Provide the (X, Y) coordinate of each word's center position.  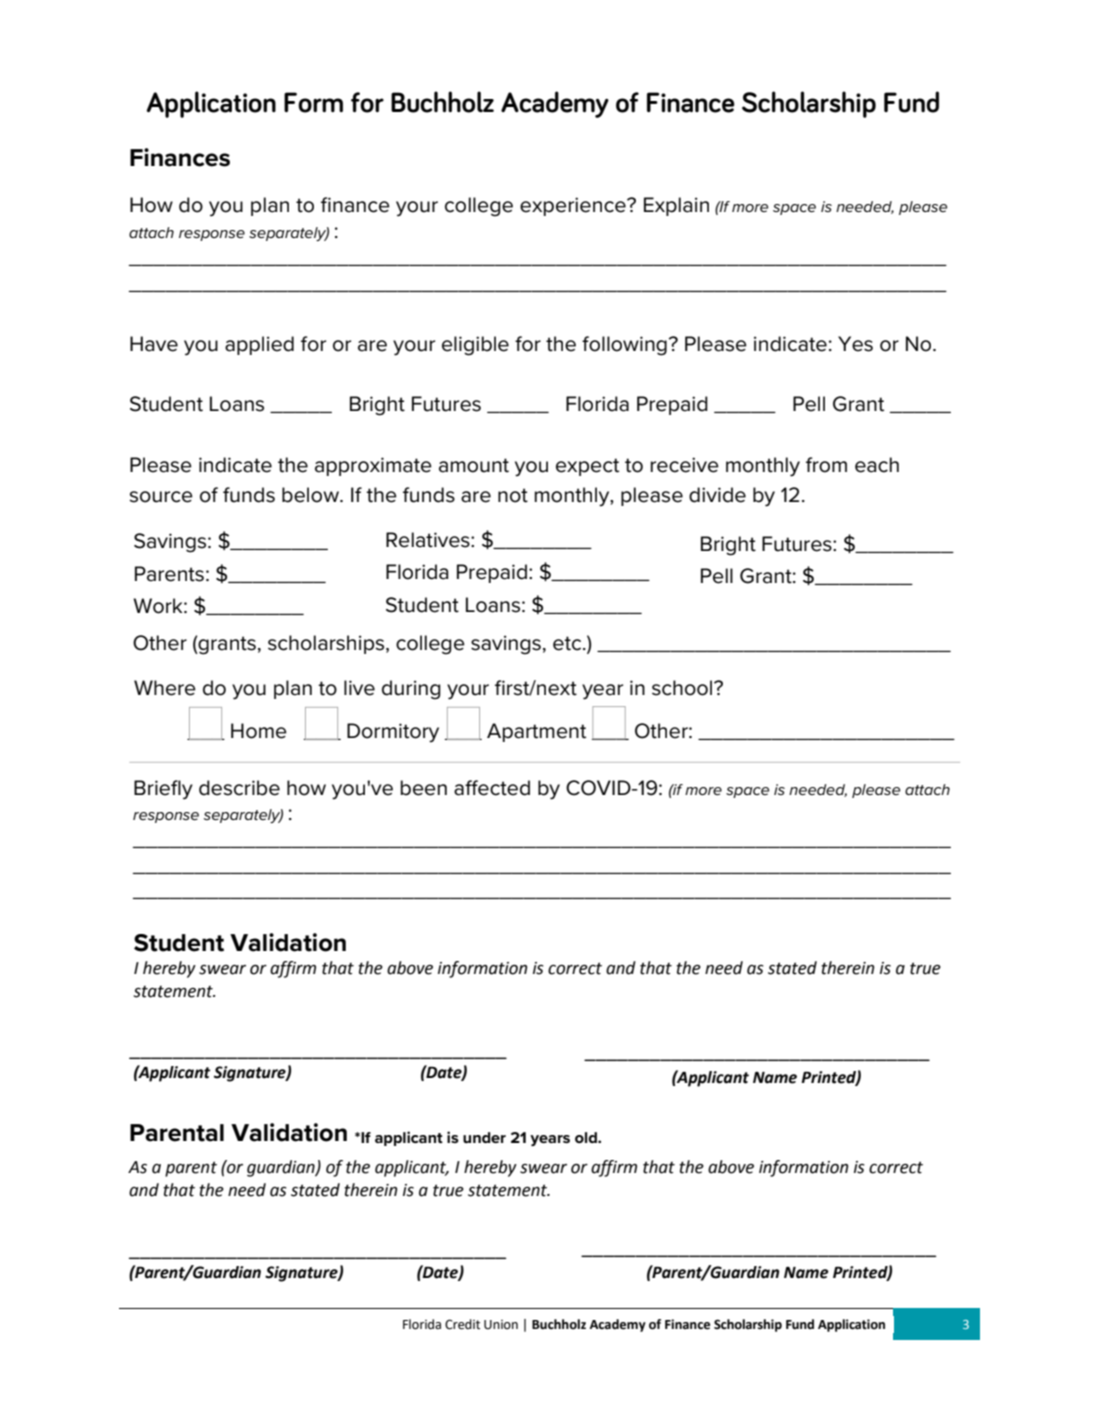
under (484, 1137)
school (683, 688)
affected (492, 788)
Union (501, 1325)
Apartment (536, 732)
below (311, 495)
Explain (676, 206)
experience (574, 206)
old (587, 1137)
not (513, 495)
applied (259, 345)
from (826, 465)
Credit (462, 1324)
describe (239, 788)
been (424, 788)
